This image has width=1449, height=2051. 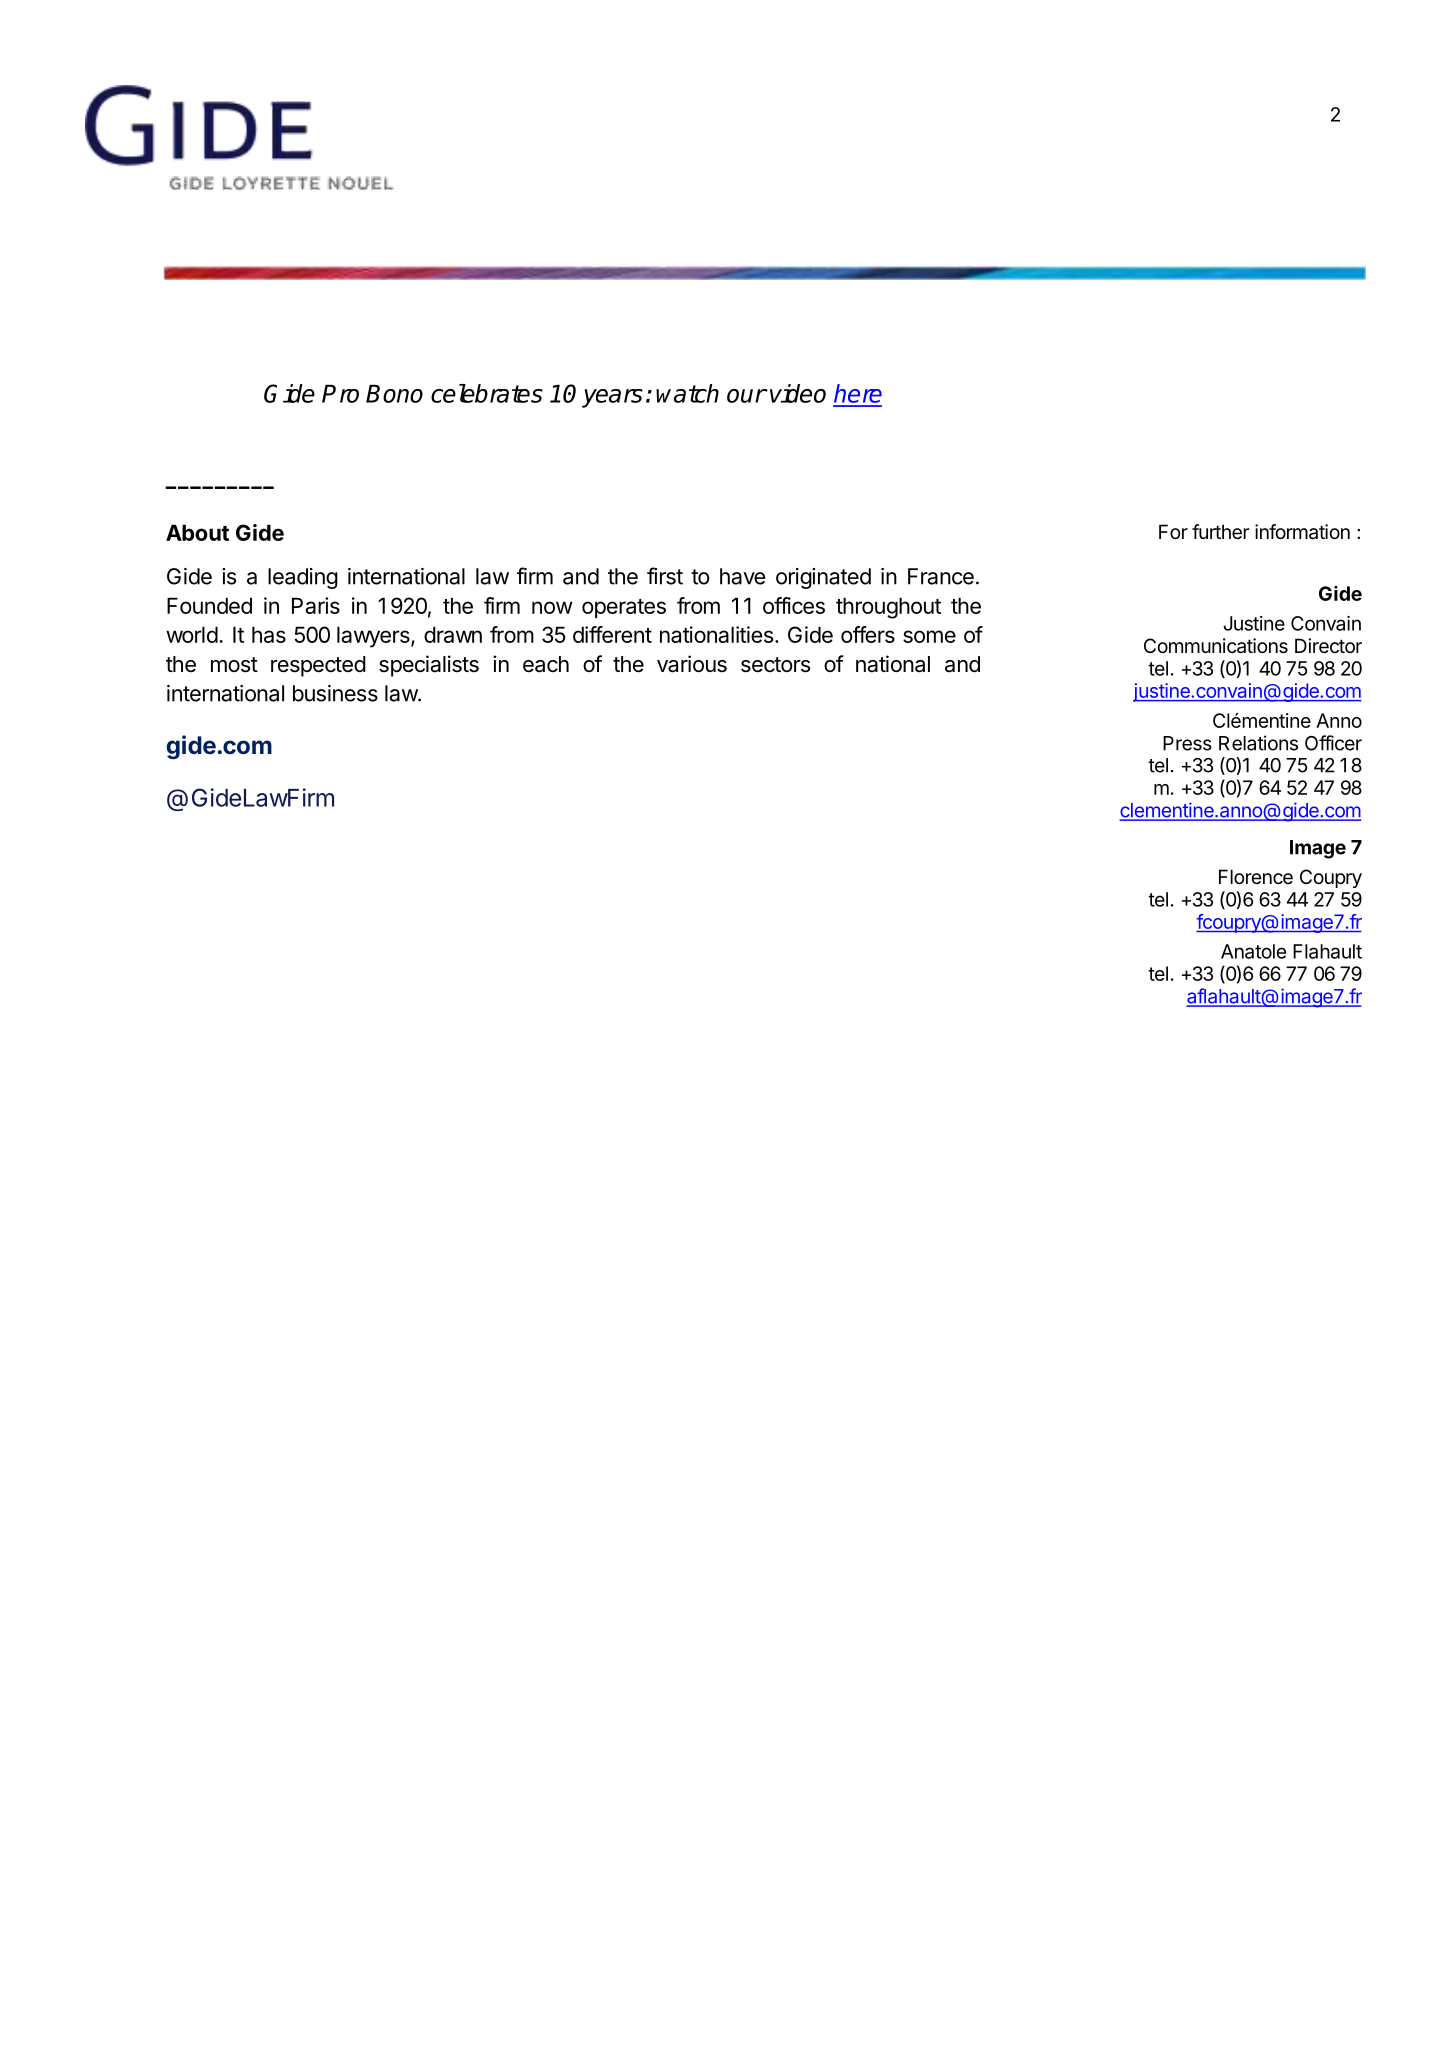 What do you see at coordinates (318, 666) in the image?
I see `respected` at bounding box center [318, 666].
